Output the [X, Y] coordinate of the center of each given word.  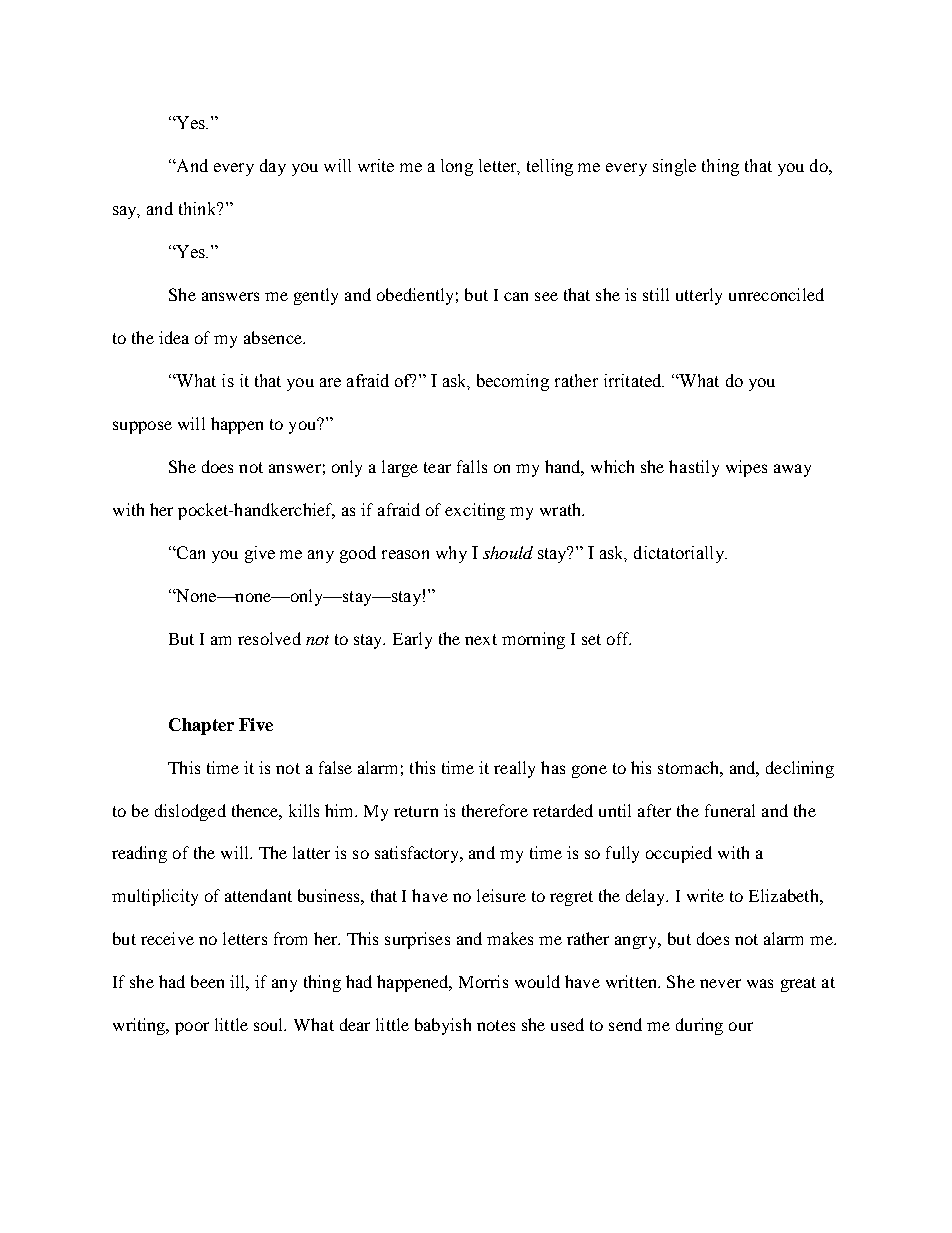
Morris [483, 981]
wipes [746, 468]
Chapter [201, 726]
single [674, 167]
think [199, 208]
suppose [142, 427]
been [207, 981]
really [514, 769]
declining [800, 769]
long [457, 167]
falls [472, 466]
